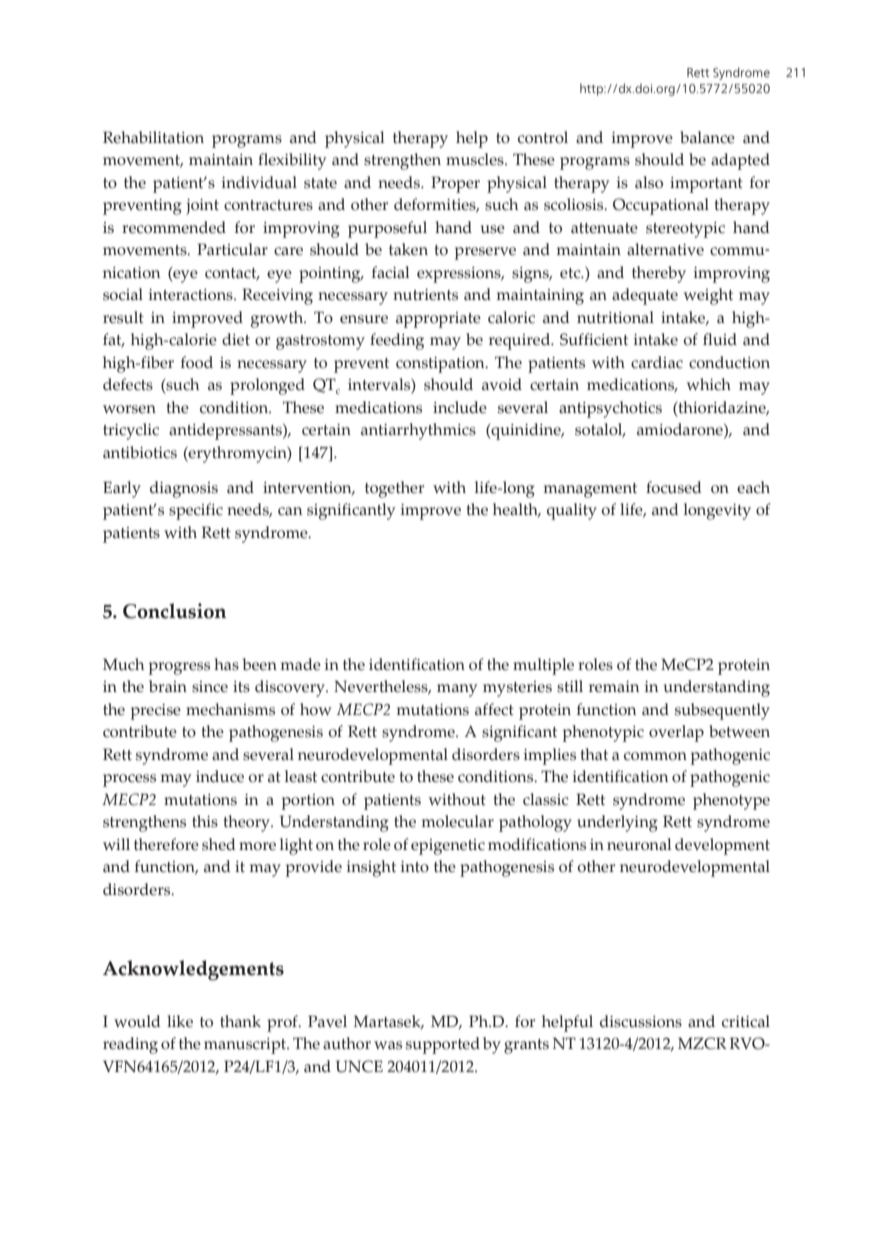  I want to click on like, so click(180, 1021).
